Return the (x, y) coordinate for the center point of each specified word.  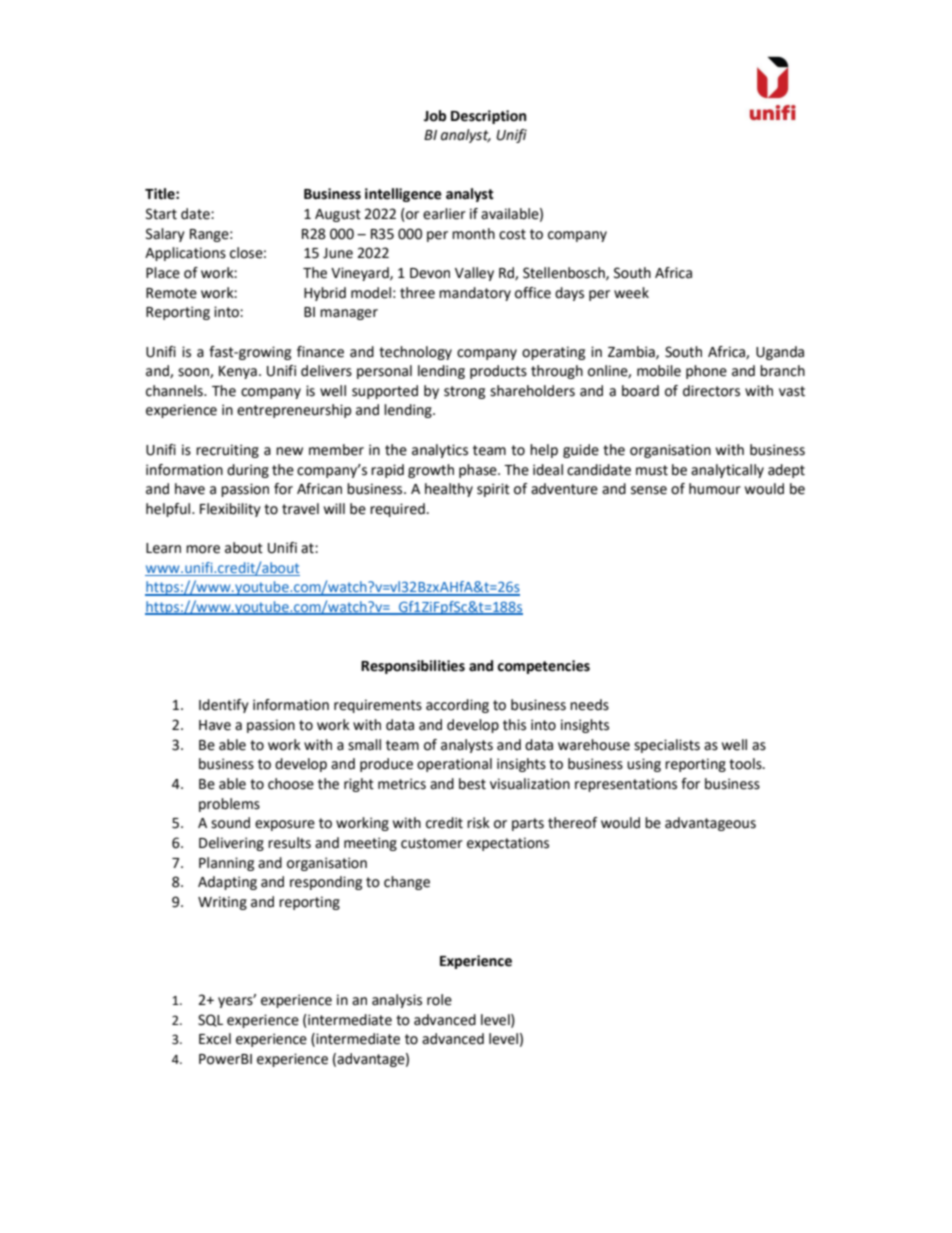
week (631, 293)
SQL (210, 1020)
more (203, 549)
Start (161, 214)
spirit (493, 490)
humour (715, 489)
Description (488, 117)
